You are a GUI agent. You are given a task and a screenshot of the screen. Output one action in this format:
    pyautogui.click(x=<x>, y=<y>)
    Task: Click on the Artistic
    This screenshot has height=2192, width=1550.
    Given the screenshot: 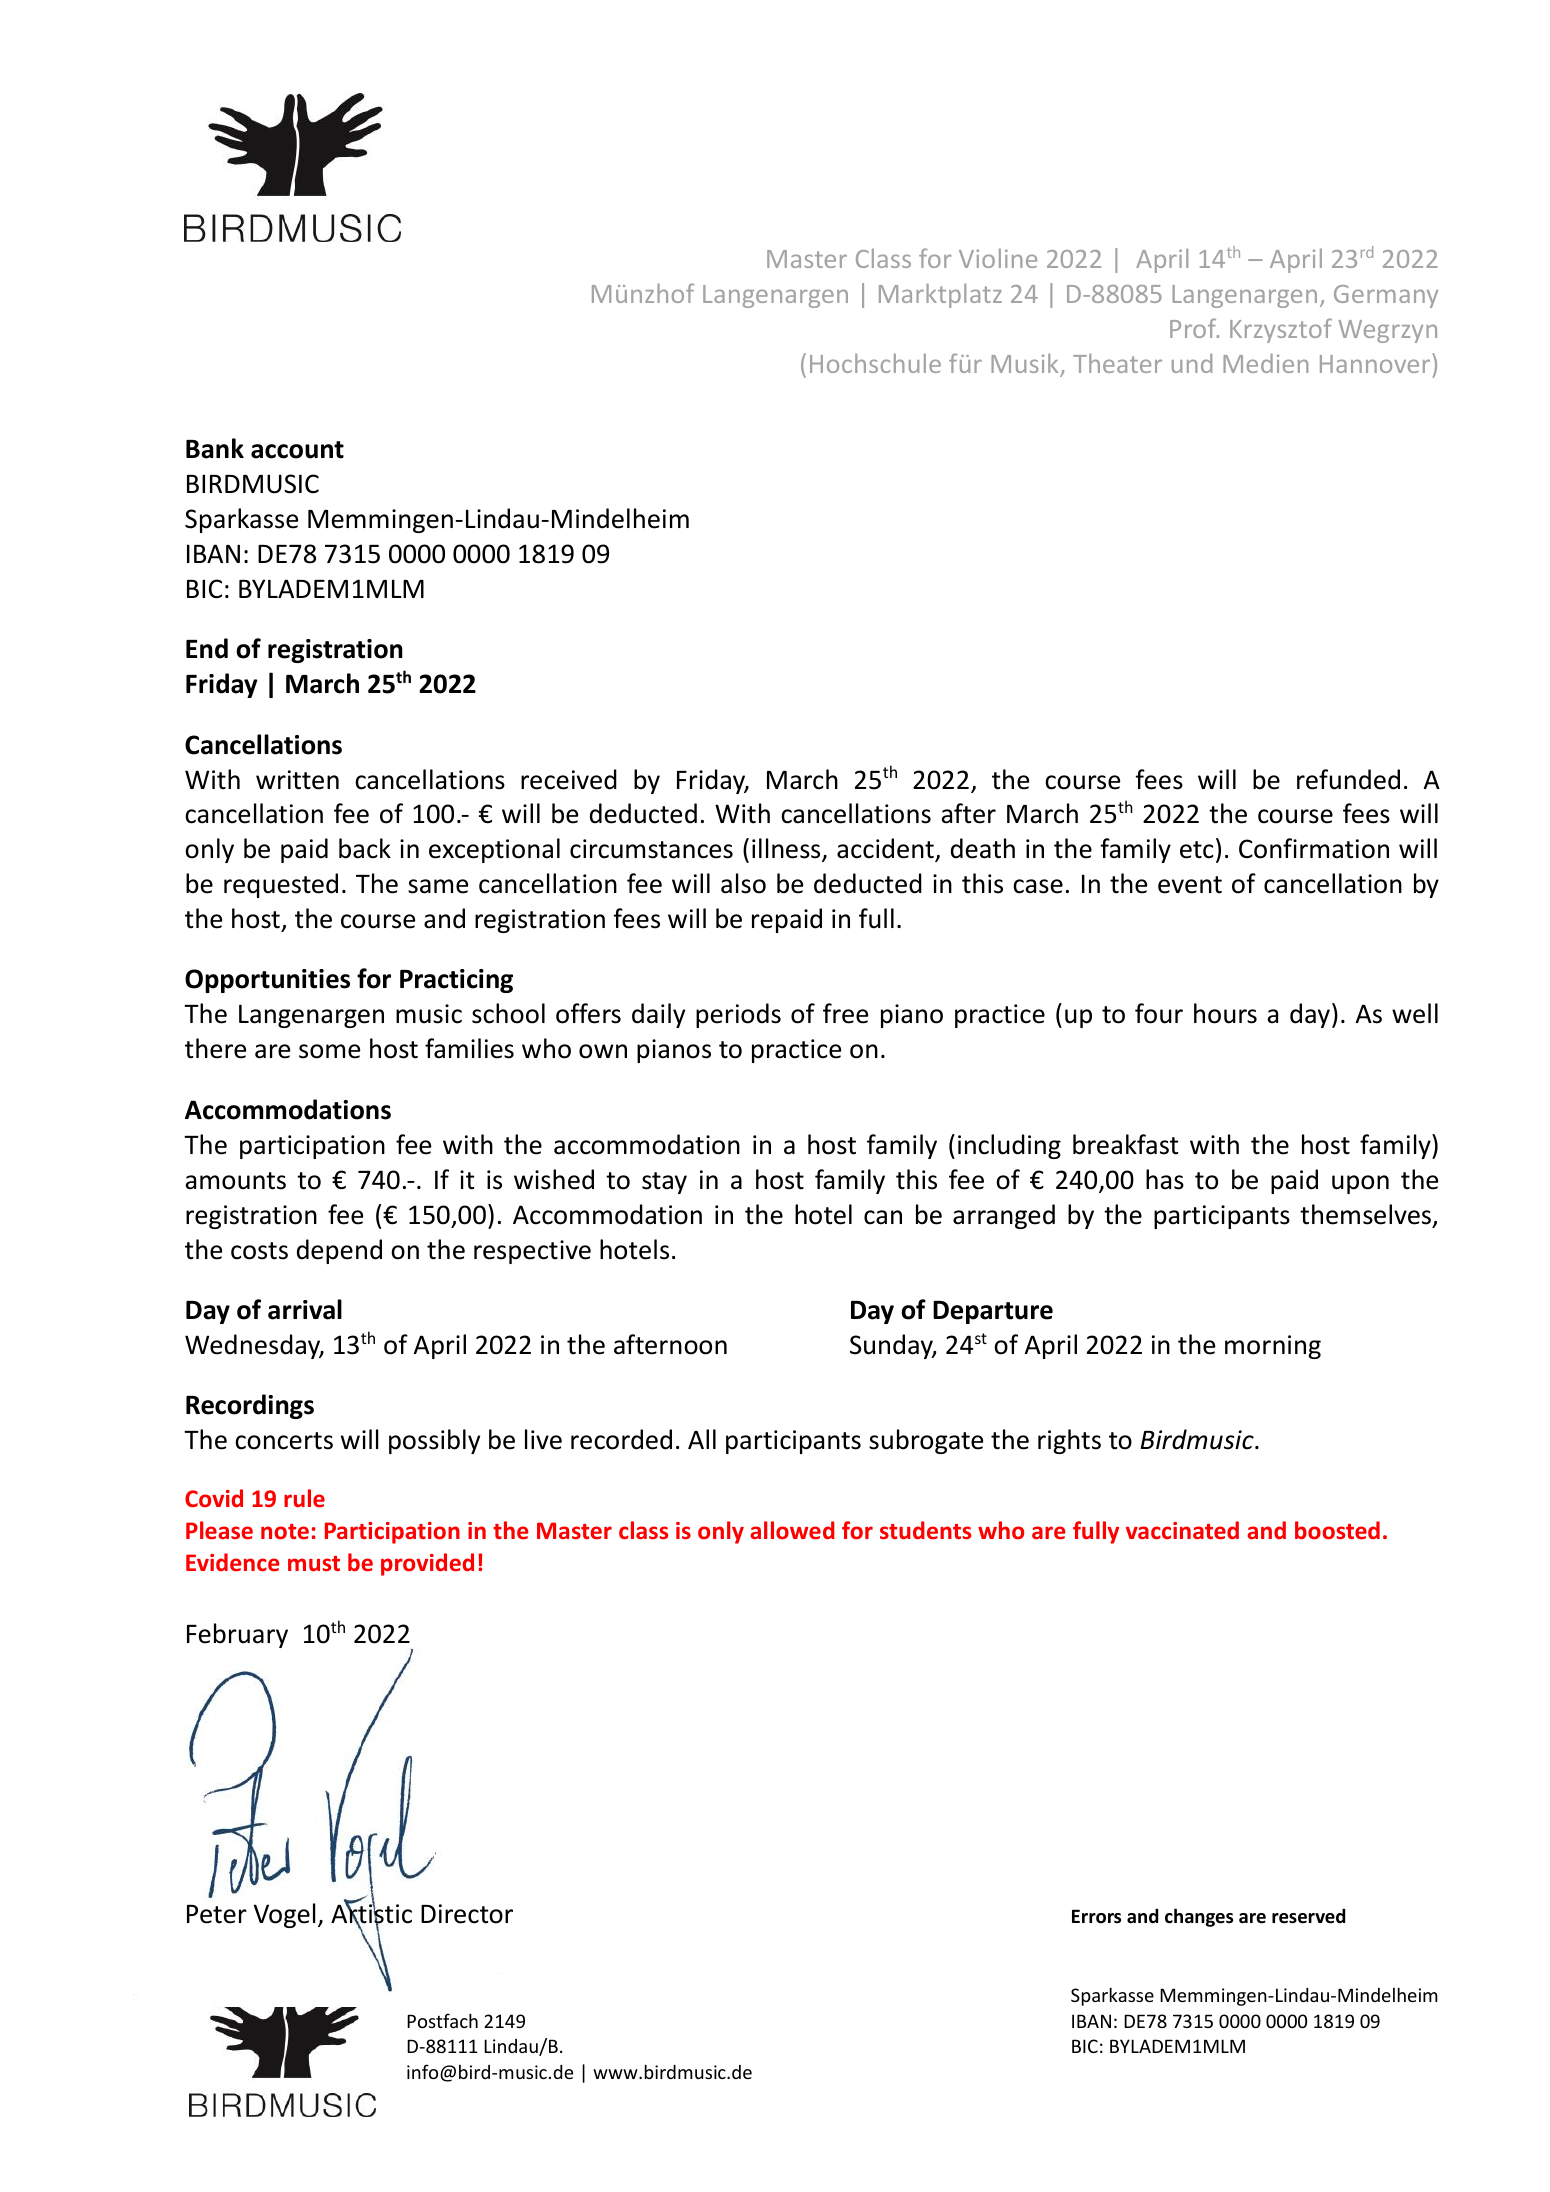 What is the action you would take?
    pyautogui.click(x=371, y=1914)
